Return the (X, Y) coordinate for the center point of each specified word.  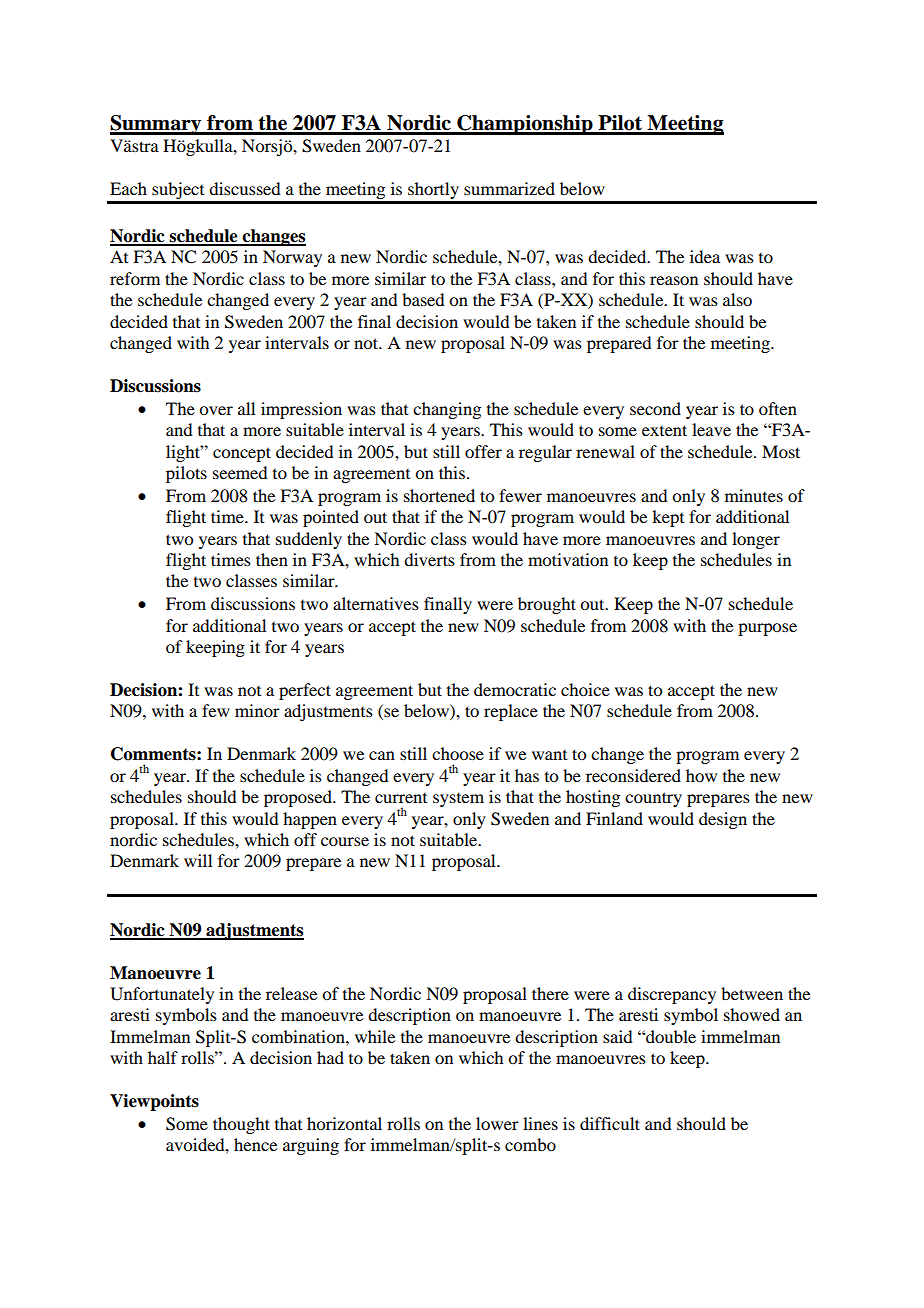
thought (241, 1125)
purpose (767, 629)
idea (705, 256)
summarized (509, 188)
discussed (244, 188)
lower (497, 1123)
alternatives (376, 603)
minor (257, 710)
